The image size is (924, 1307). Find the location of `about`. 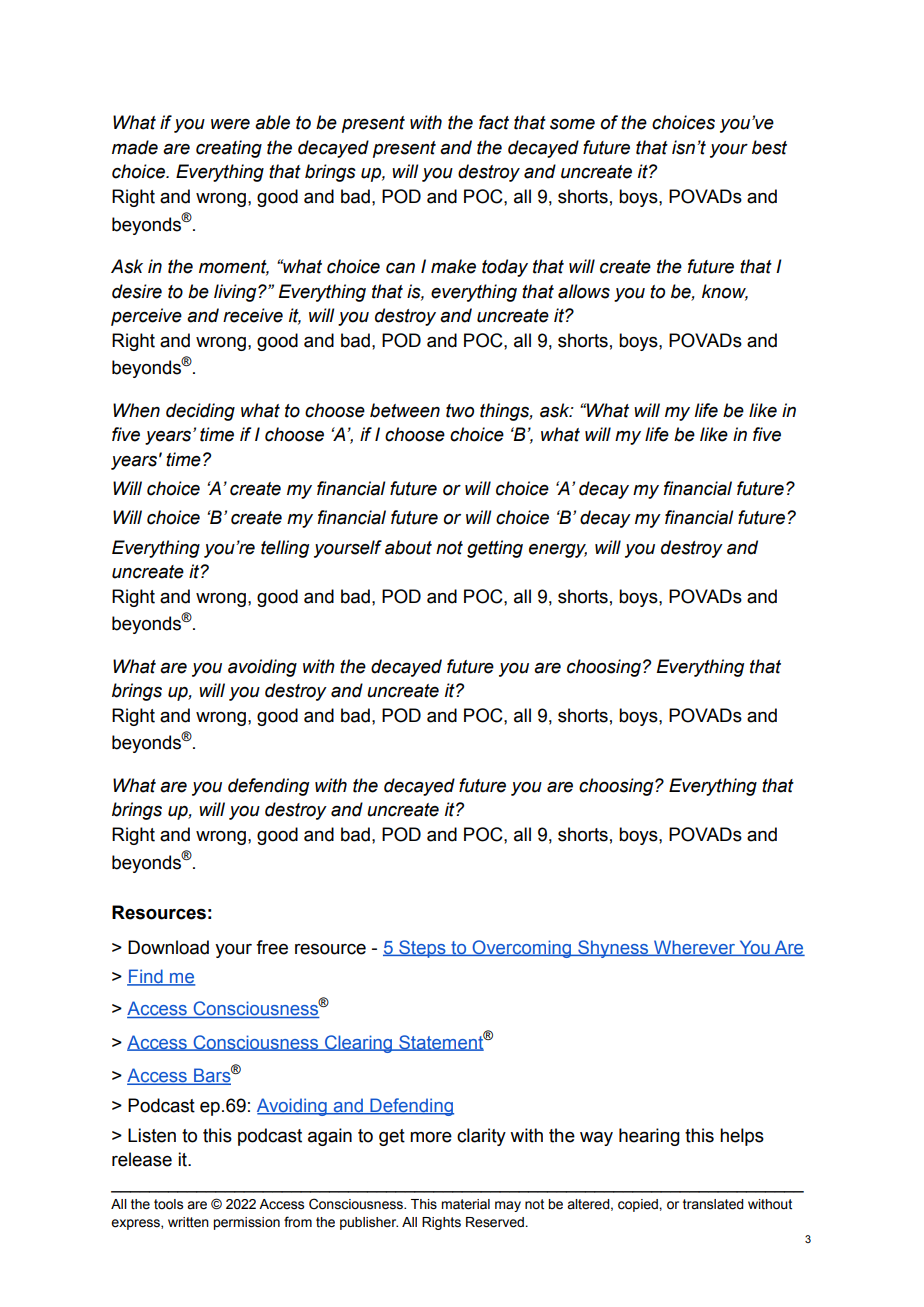

about is located at coordinates (408, 547).
